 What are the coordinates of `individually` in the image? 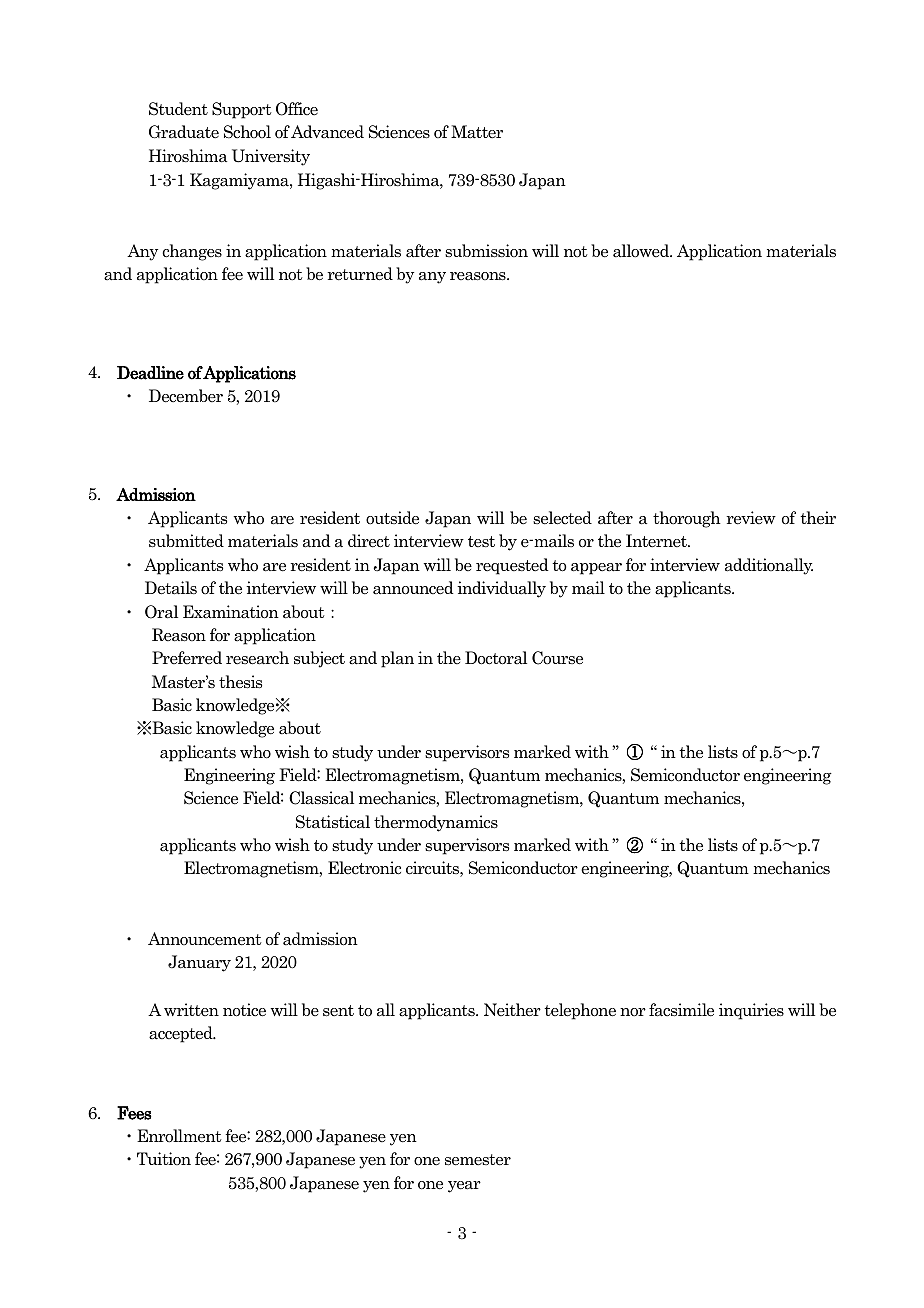 It's located at (501, 589).
